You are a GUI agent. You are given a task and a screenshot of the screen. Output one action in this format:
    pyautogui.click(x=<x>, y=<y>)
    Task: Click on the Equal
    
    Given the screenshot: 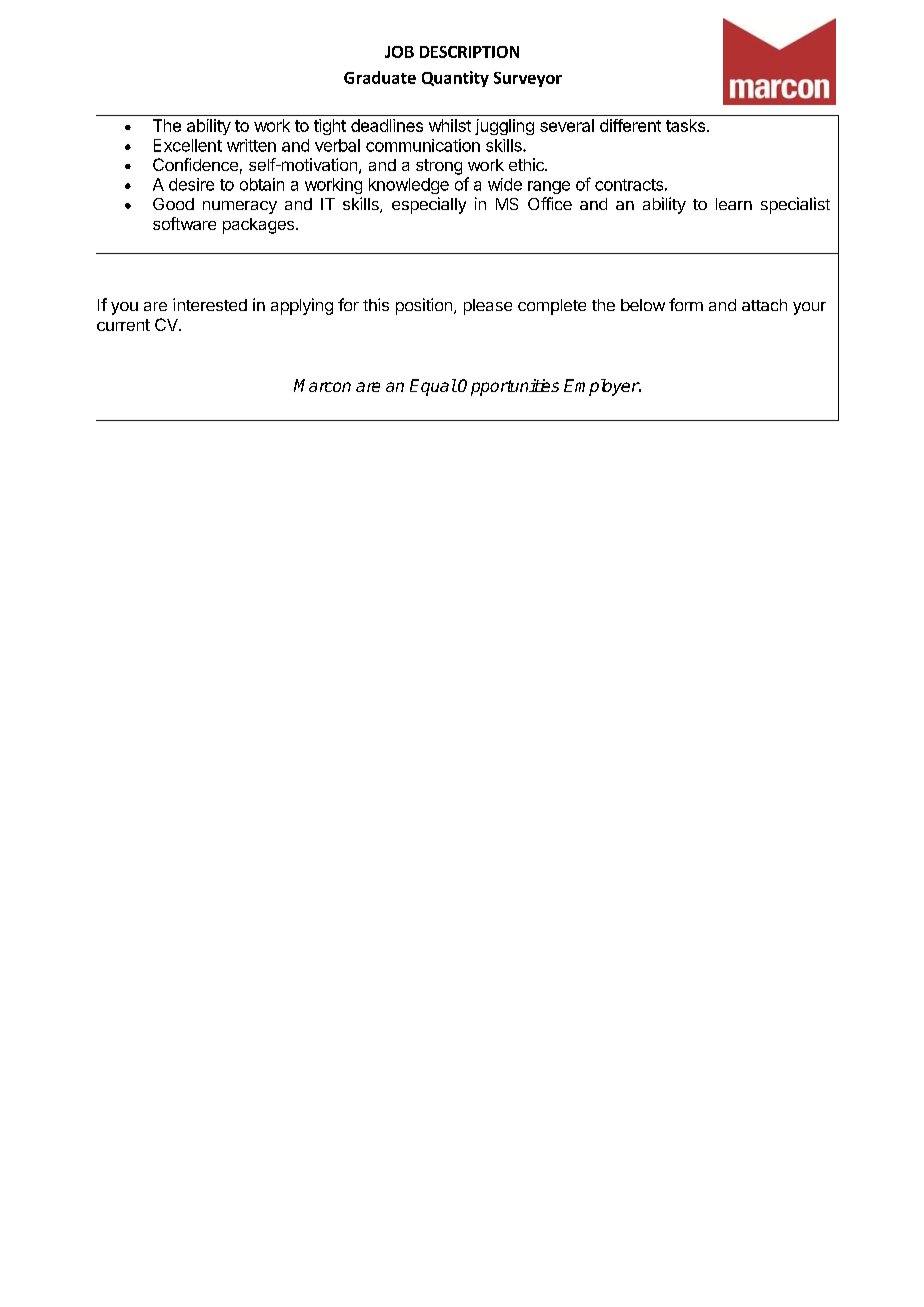 What is the action you would take?
    pyautogui.click(x=433, y=387)
